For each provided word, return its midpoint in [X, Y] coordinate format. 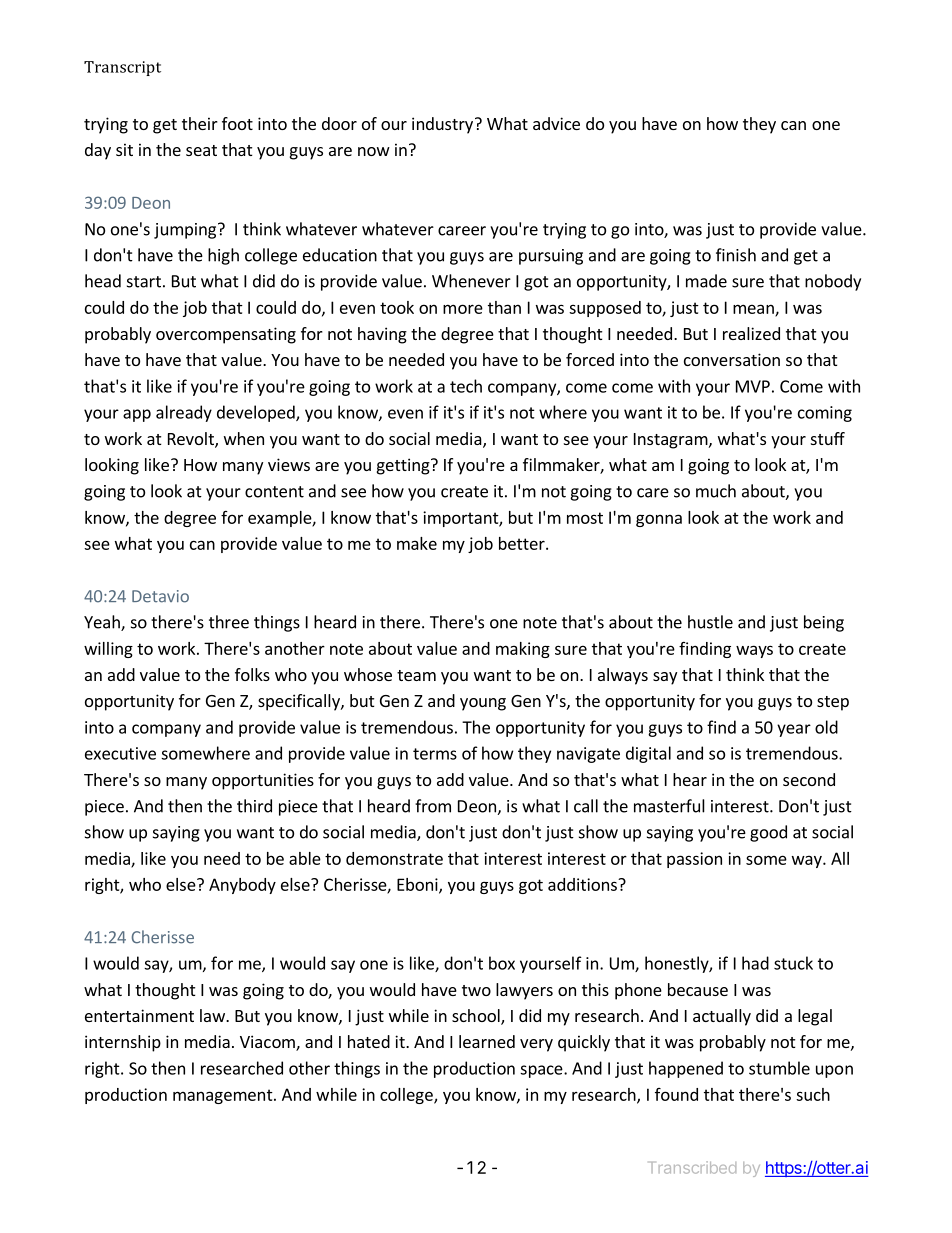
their [200, 123]
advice [556, 123]
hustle [710, 622]
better [523, 543]
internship [123, 1043]
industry [442, 125]
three [229, 622]
